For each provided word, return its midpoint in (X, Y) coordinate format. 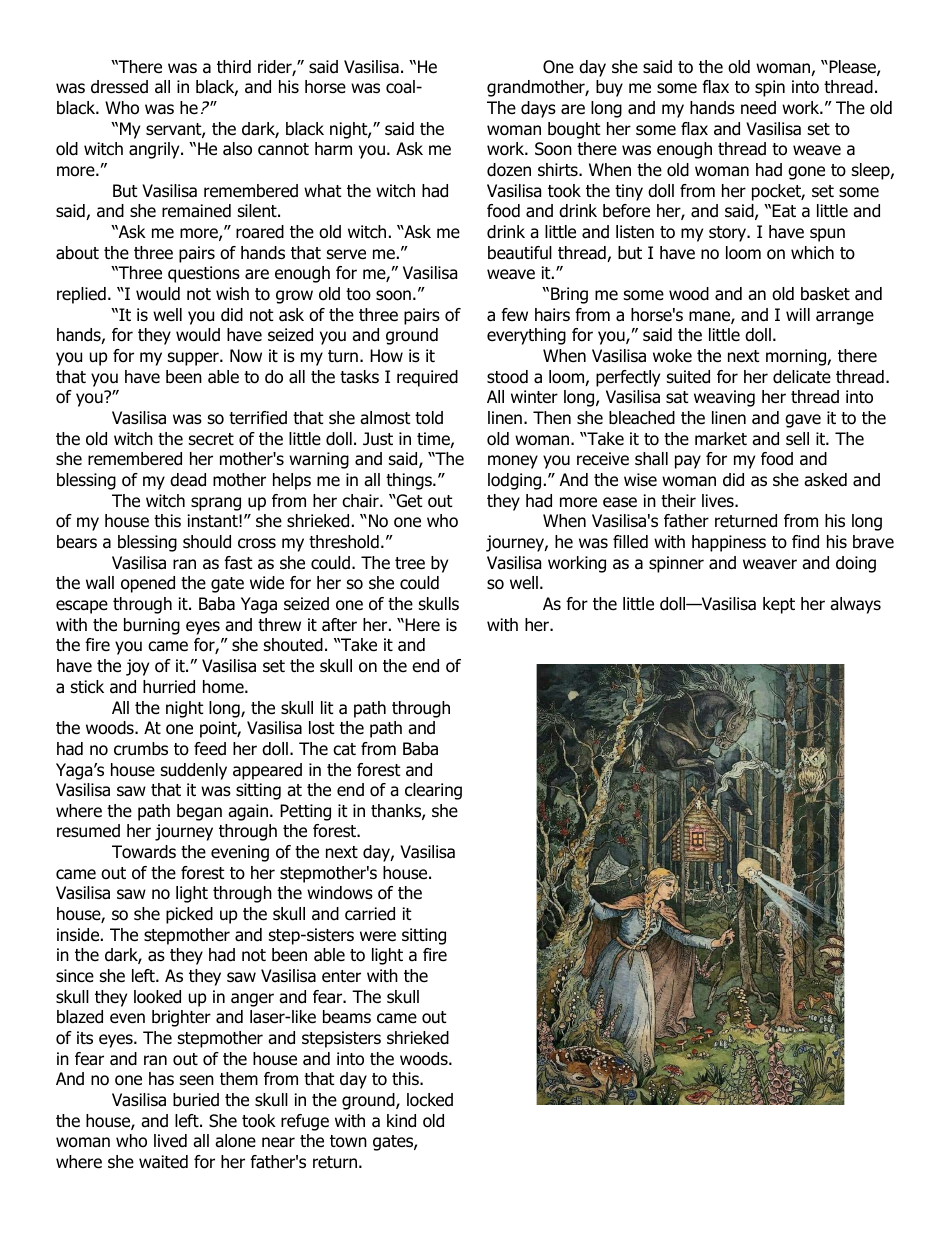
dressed (119, 87)
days (538, 109)
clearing (433, 791)
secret (211, 439)
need (758, 108)
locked (430, 1100)
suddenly (194, 771)
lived (170, 1141)
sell (797, 439)
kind (401, 1121)
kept (779, 605)
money (513, 462)
